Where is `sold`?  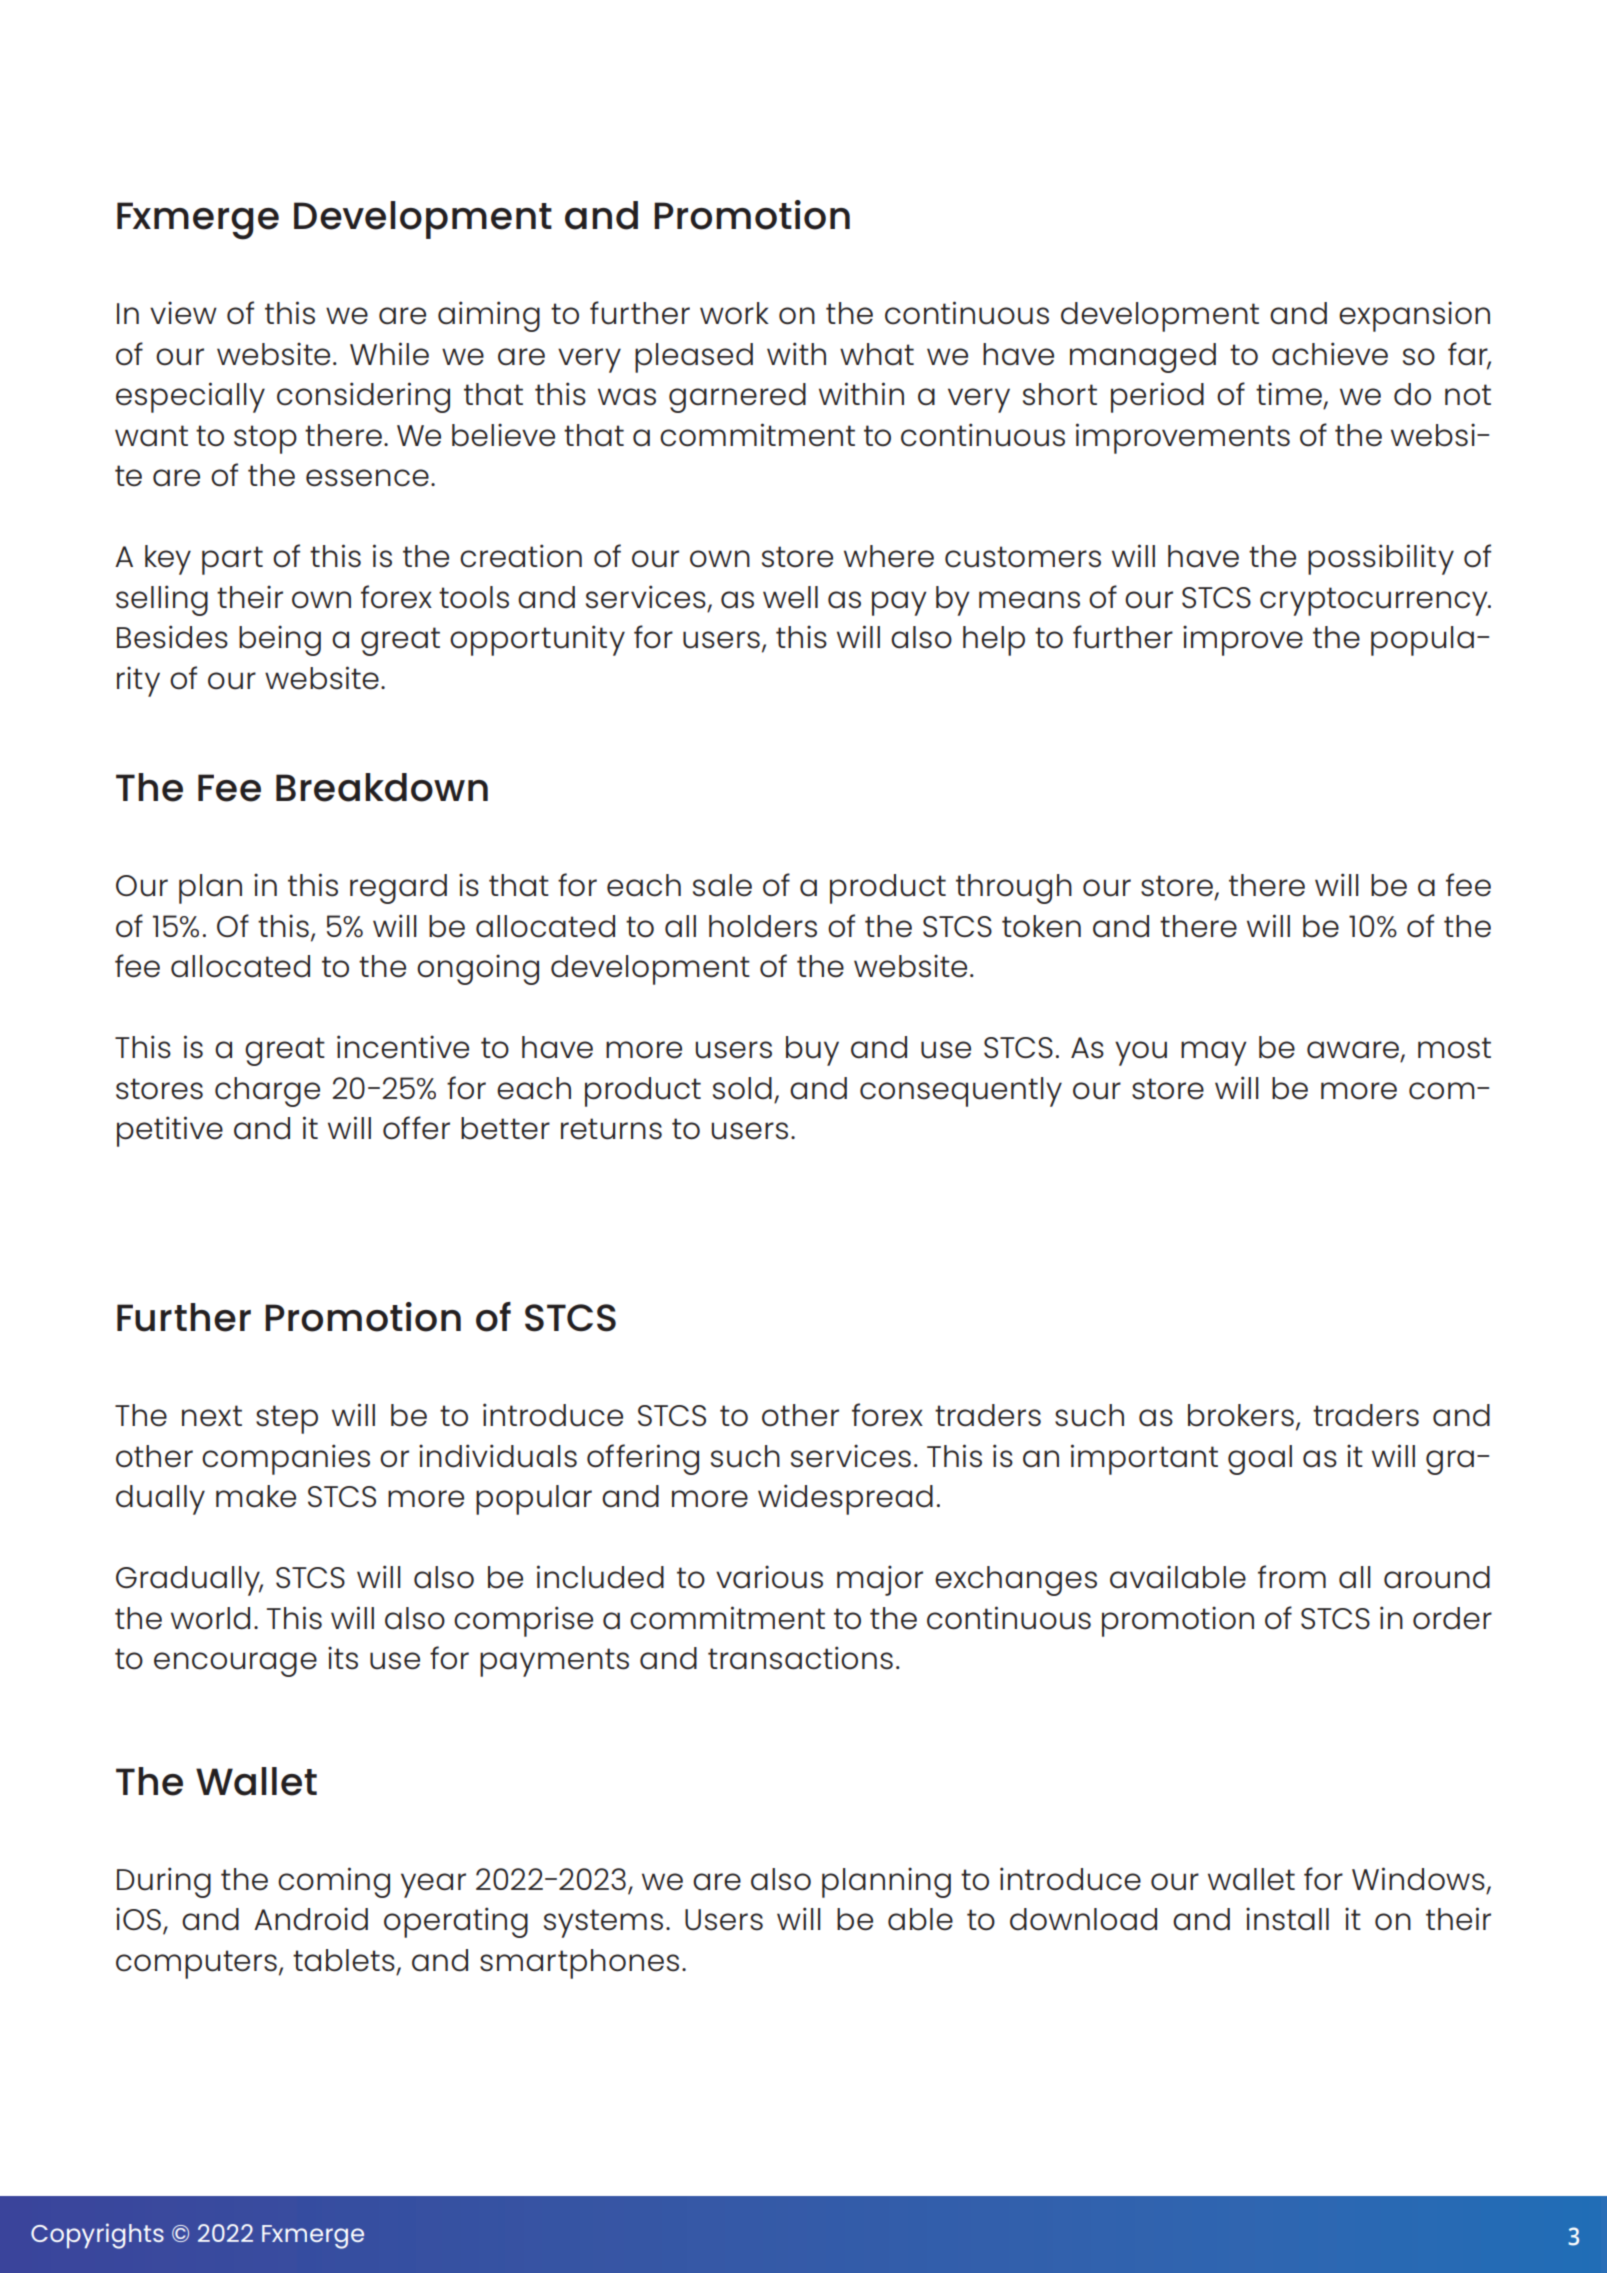 sold is located at coordinates (742, 1088).
